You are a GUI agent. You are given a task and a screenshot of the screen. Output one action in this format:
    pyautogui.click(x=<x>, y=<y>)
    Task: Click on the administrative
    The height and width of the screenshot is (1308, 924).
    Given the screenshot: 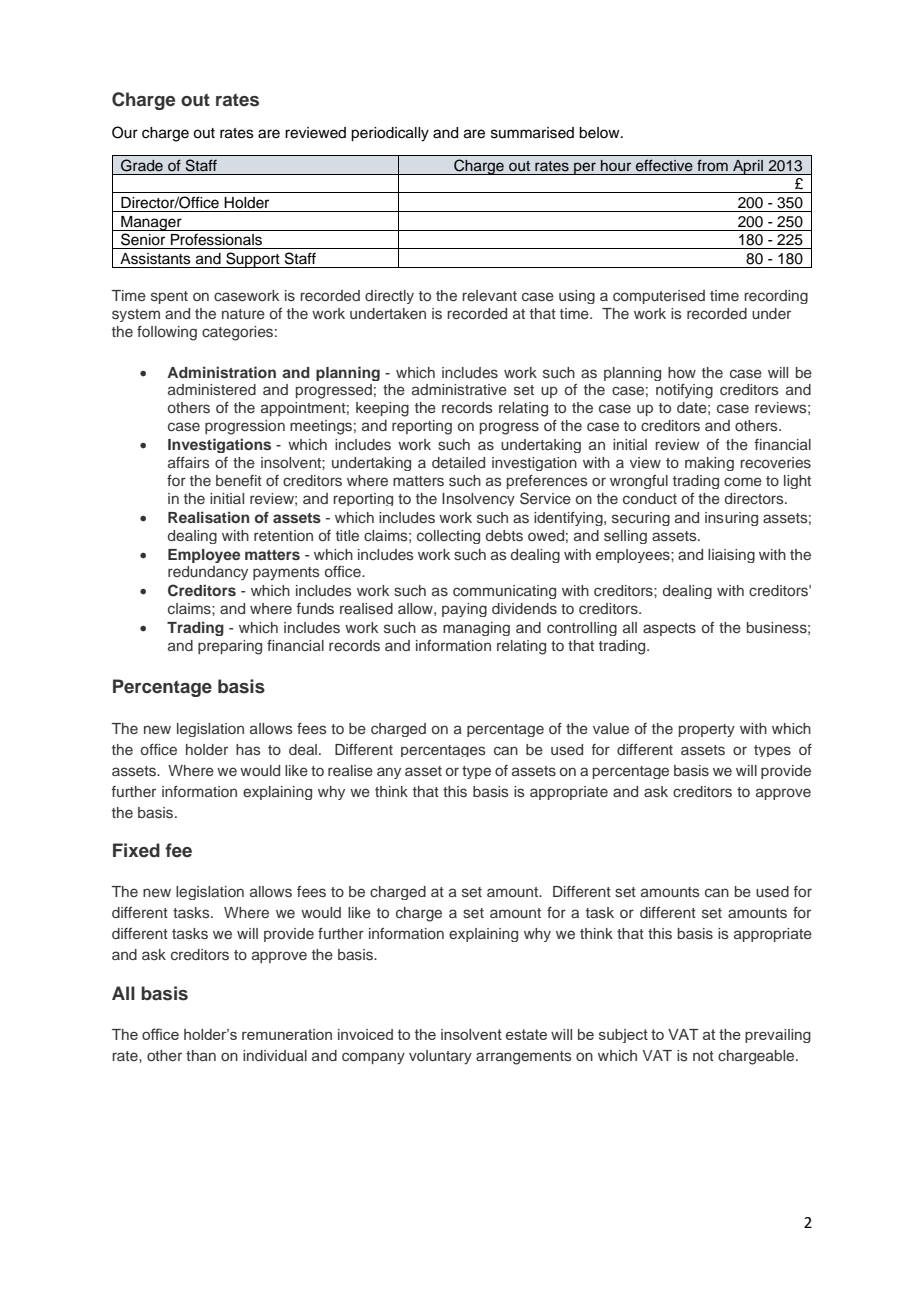 What is the action you would take?
    pyautogui.click(x=459, y=389)
